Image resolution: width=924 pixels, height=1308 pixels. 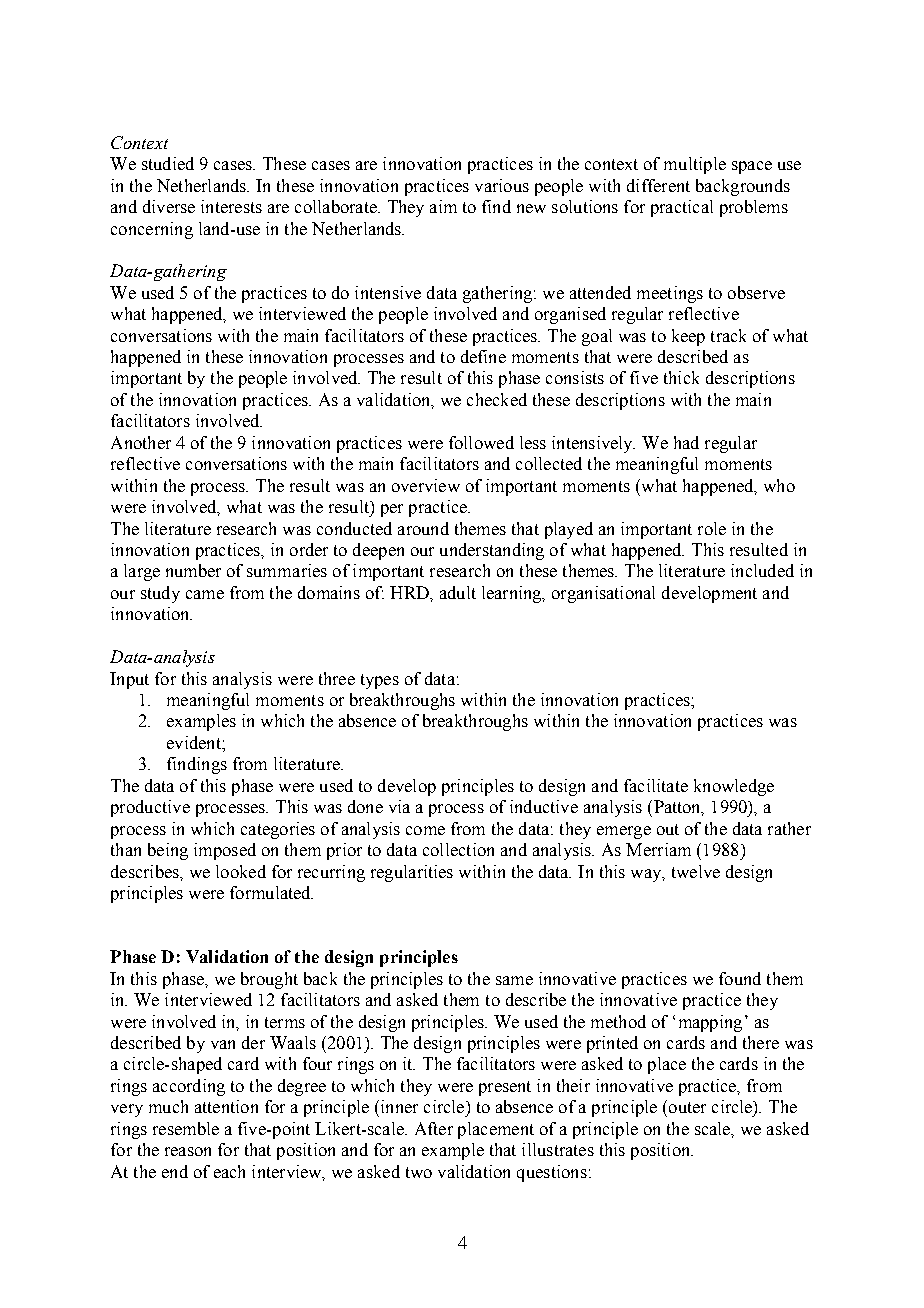 I want to click on outer, so click(x=687, y=1107).
